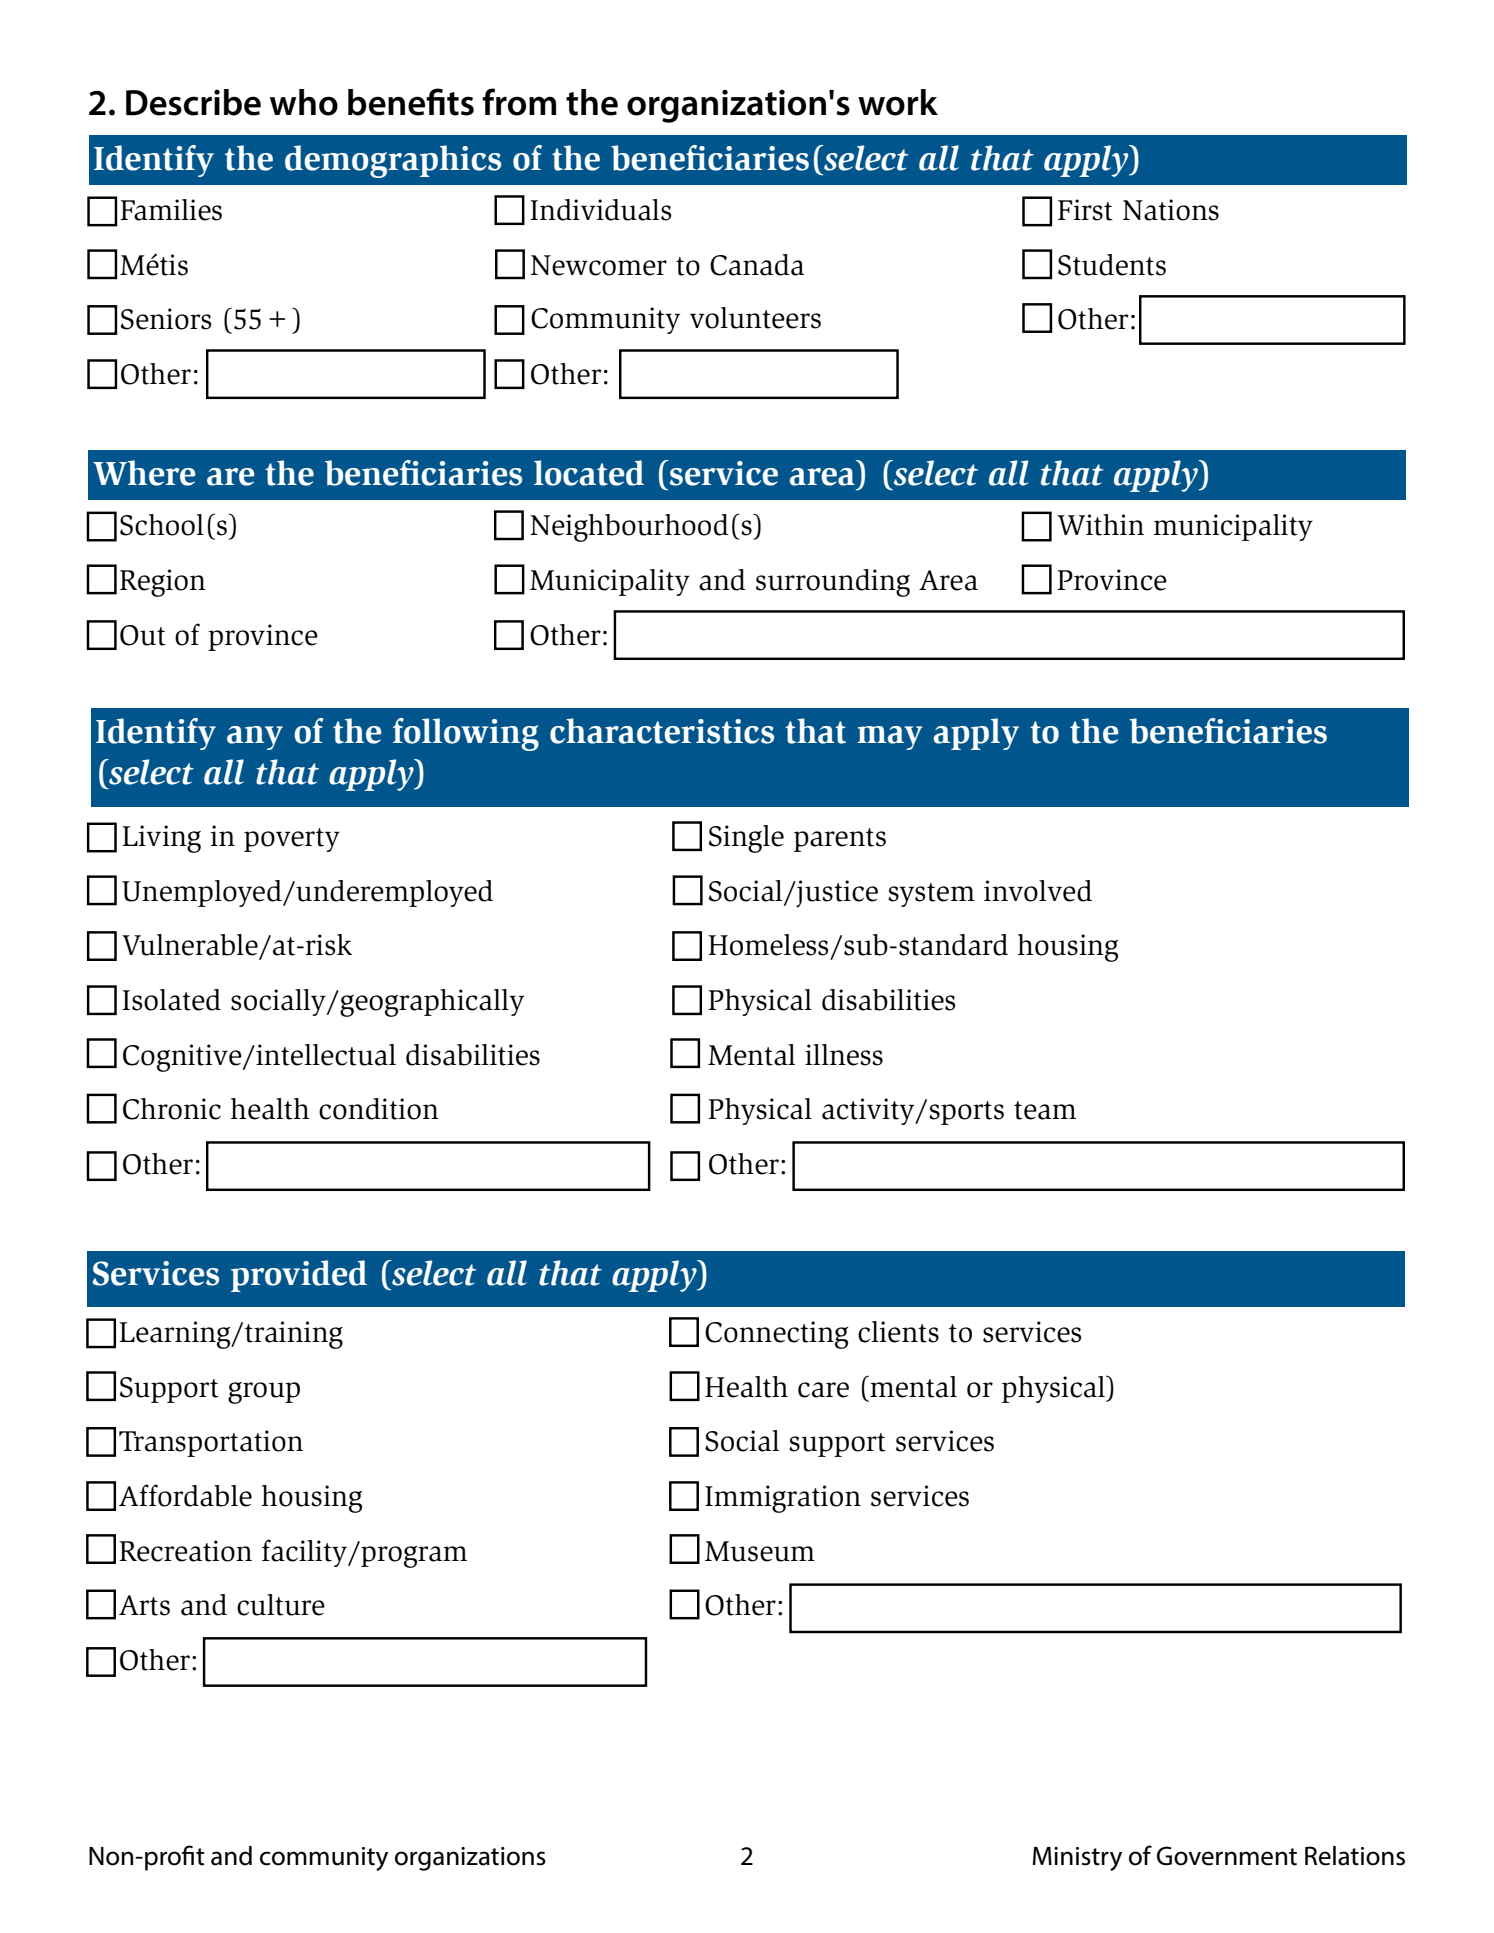 This screenshot has width=1494, height=1933. I want to click on work, so click(898, 102).
